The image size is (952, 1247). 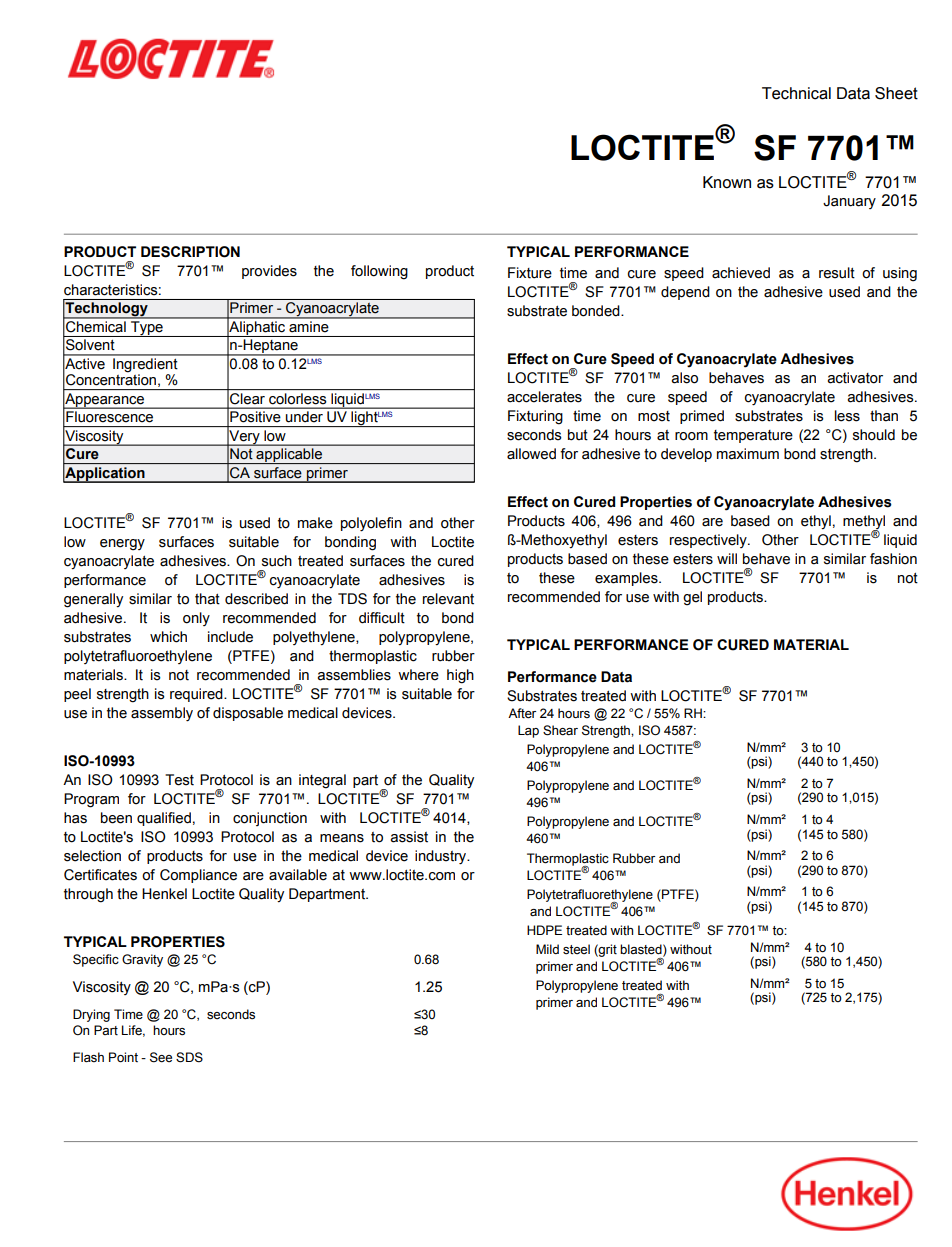 What do you see at coordinates (190, 252) in the screenshot?
I see `DESCRIPTION` at bounding box center [190, 252].
